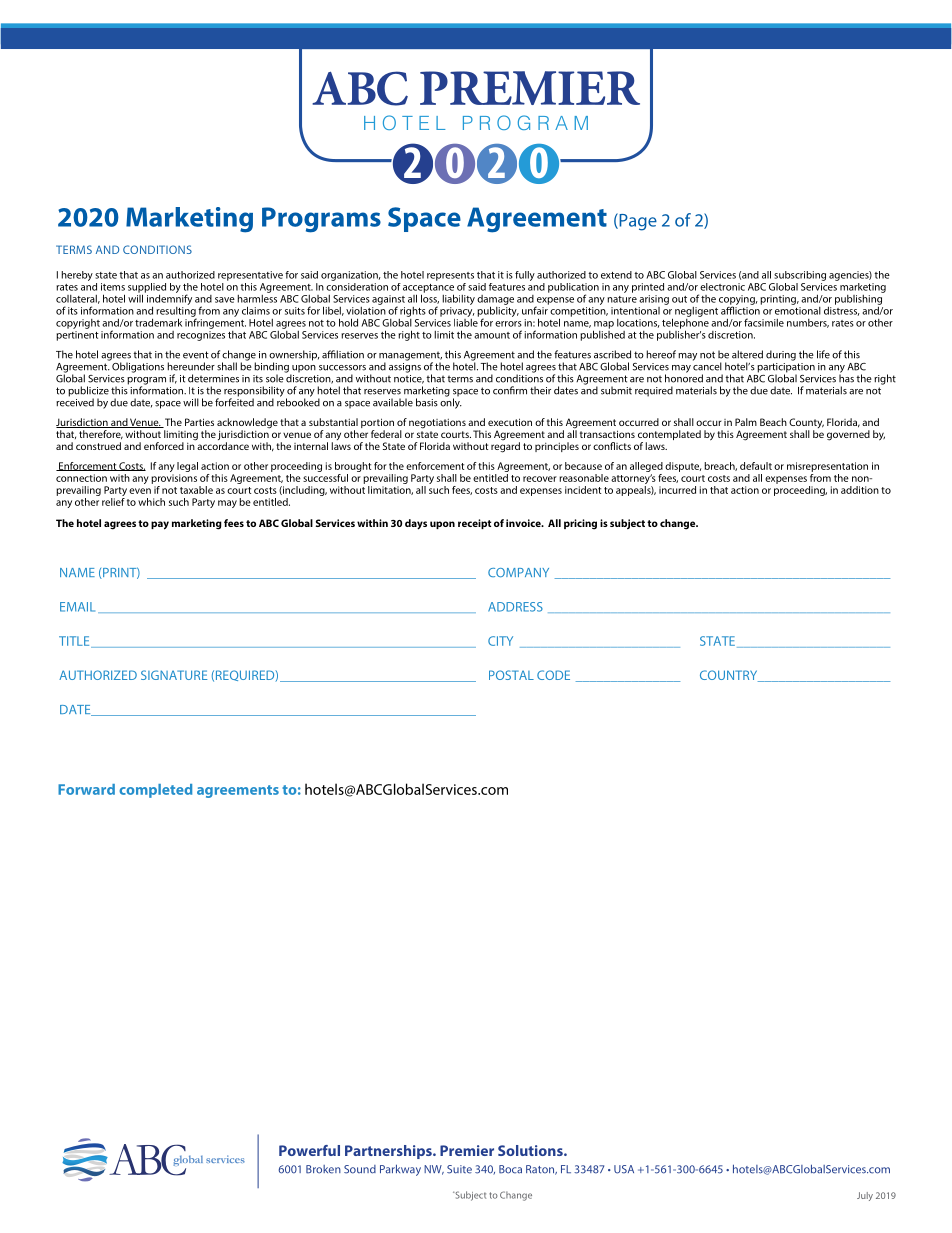  What do you see at coordinates (450, 276) in the screenshot?
I see `represents` at bounding box center [450, 276].
